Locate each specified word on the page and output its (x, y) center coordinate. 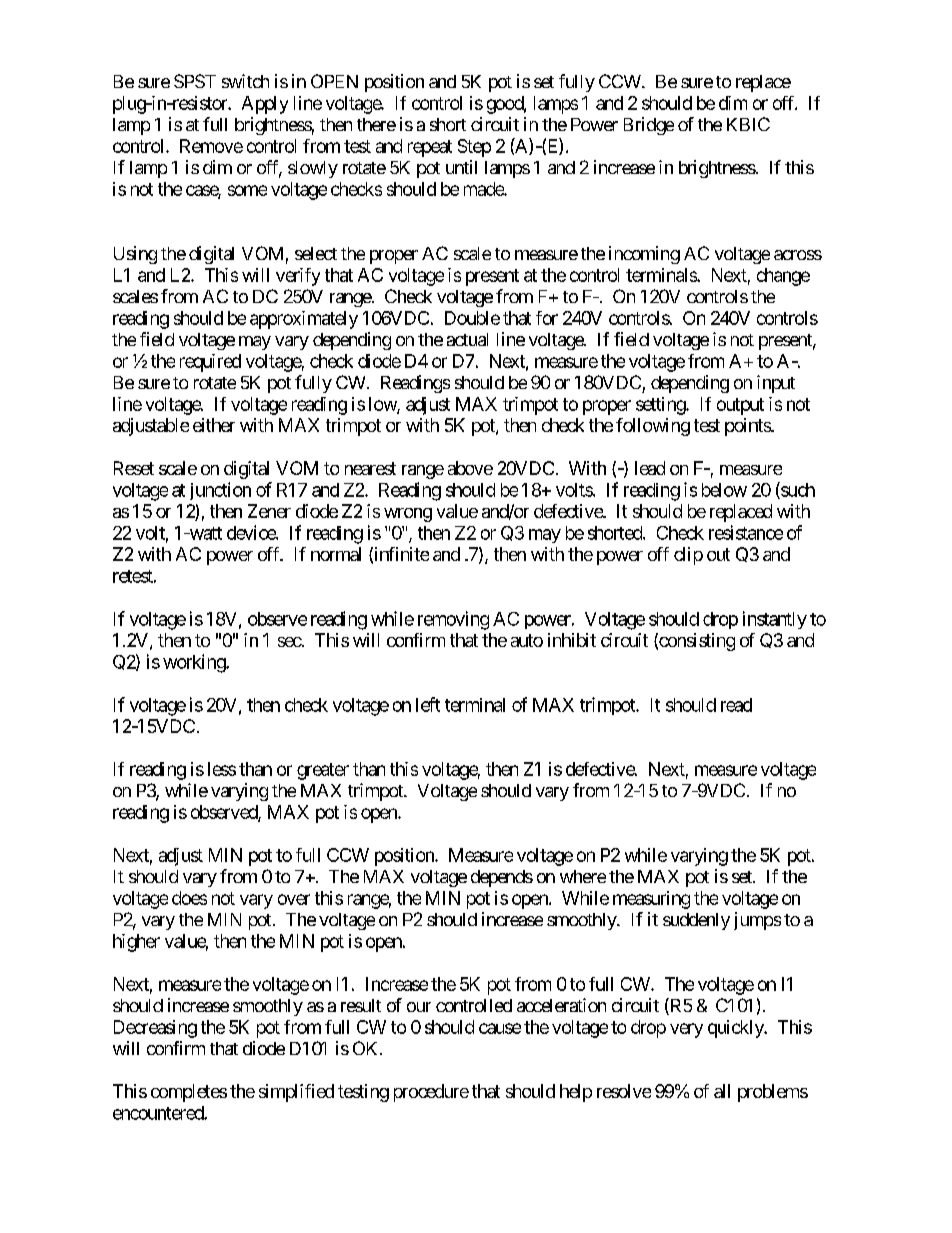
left (428, 704)
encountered (159, 1113)
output (740, 406)
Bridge (649, 126)
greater (323, 771)
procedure (431, 1093)
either (214, 425)
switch (245, 81)
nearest (370, 468)
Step (474, 148)
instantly (775, 620)
